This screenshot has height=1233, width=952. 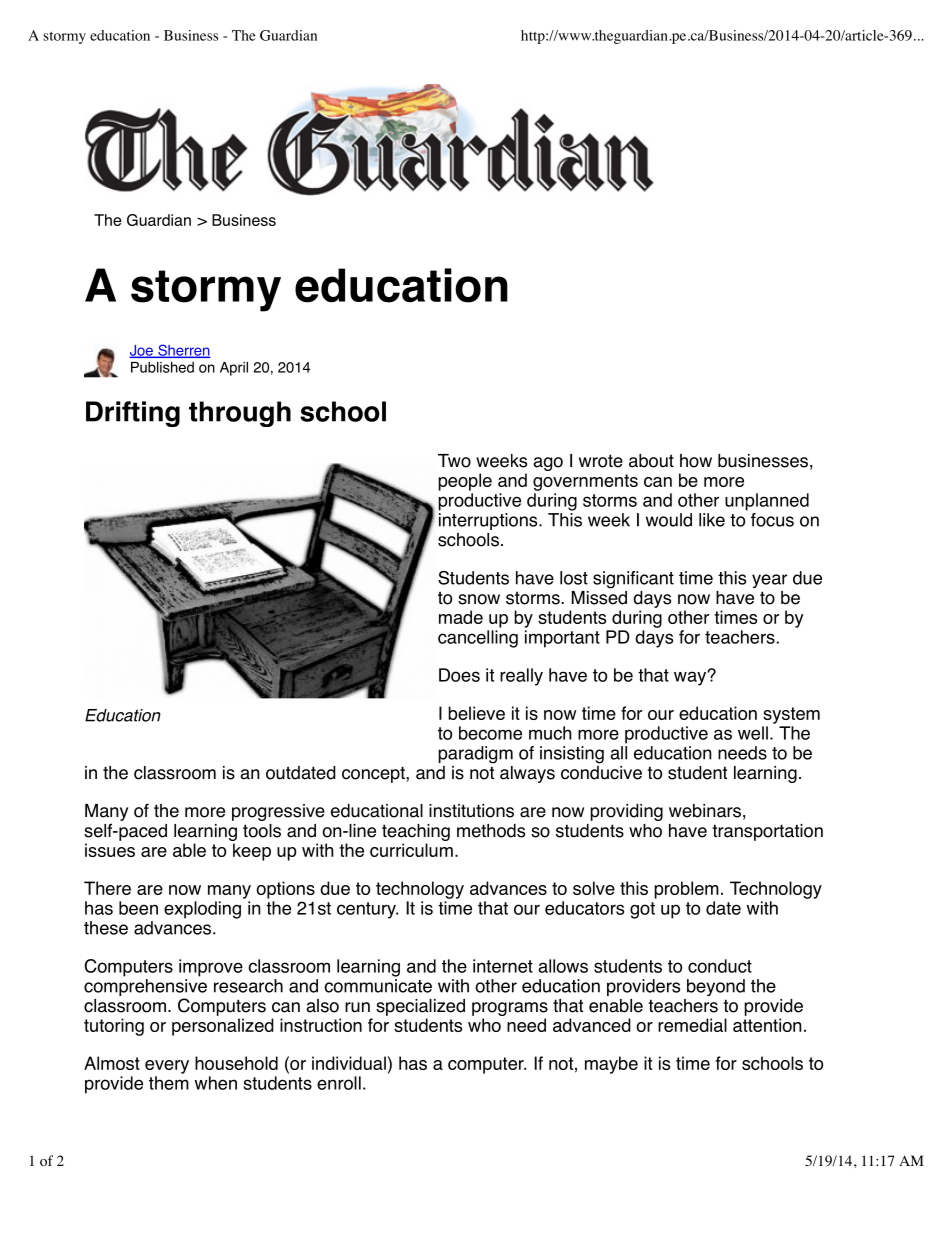 I want to click on every, so click(x=167, y=1067).
